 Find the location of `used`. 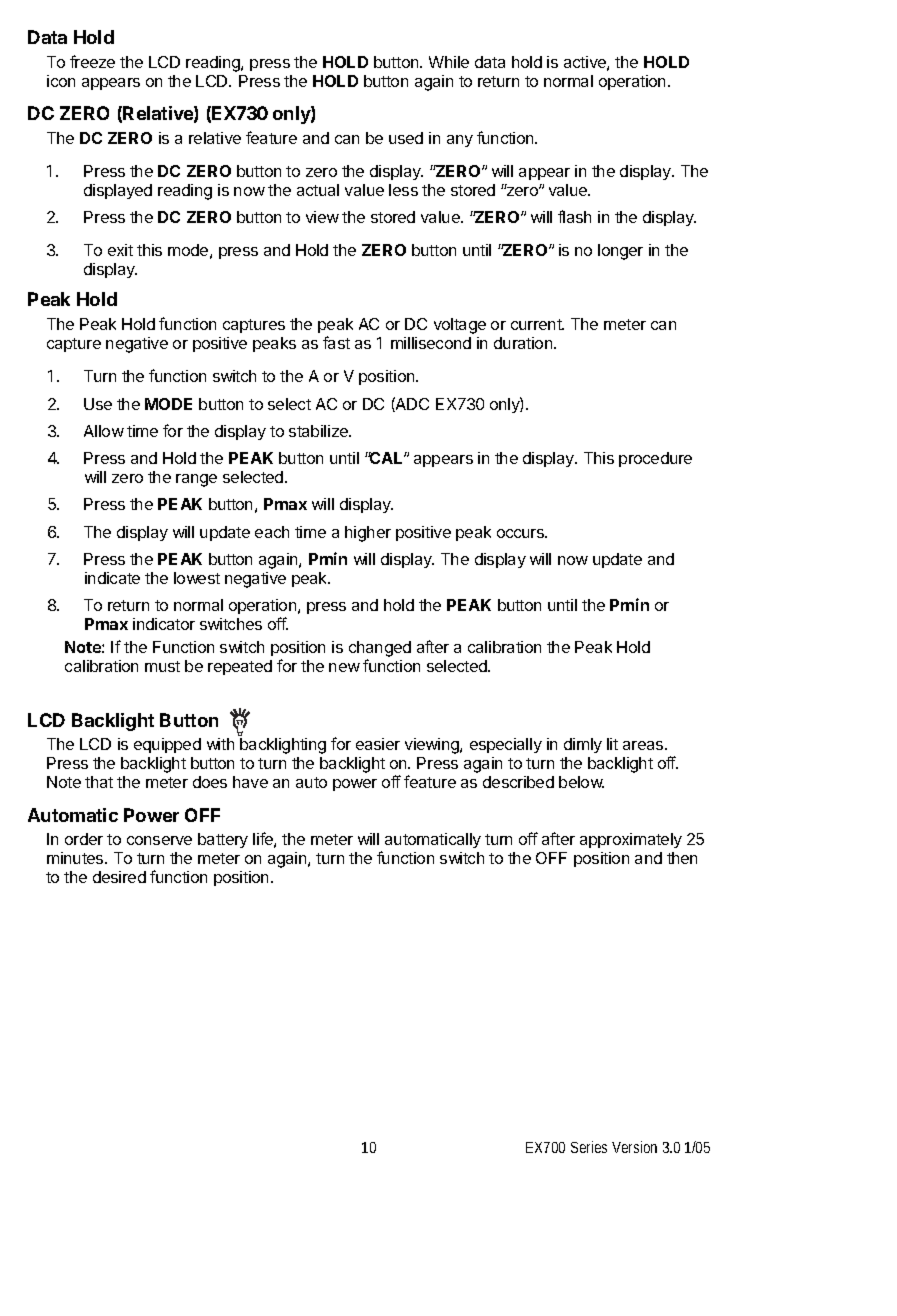

used is located at coordinates (406, 138).
